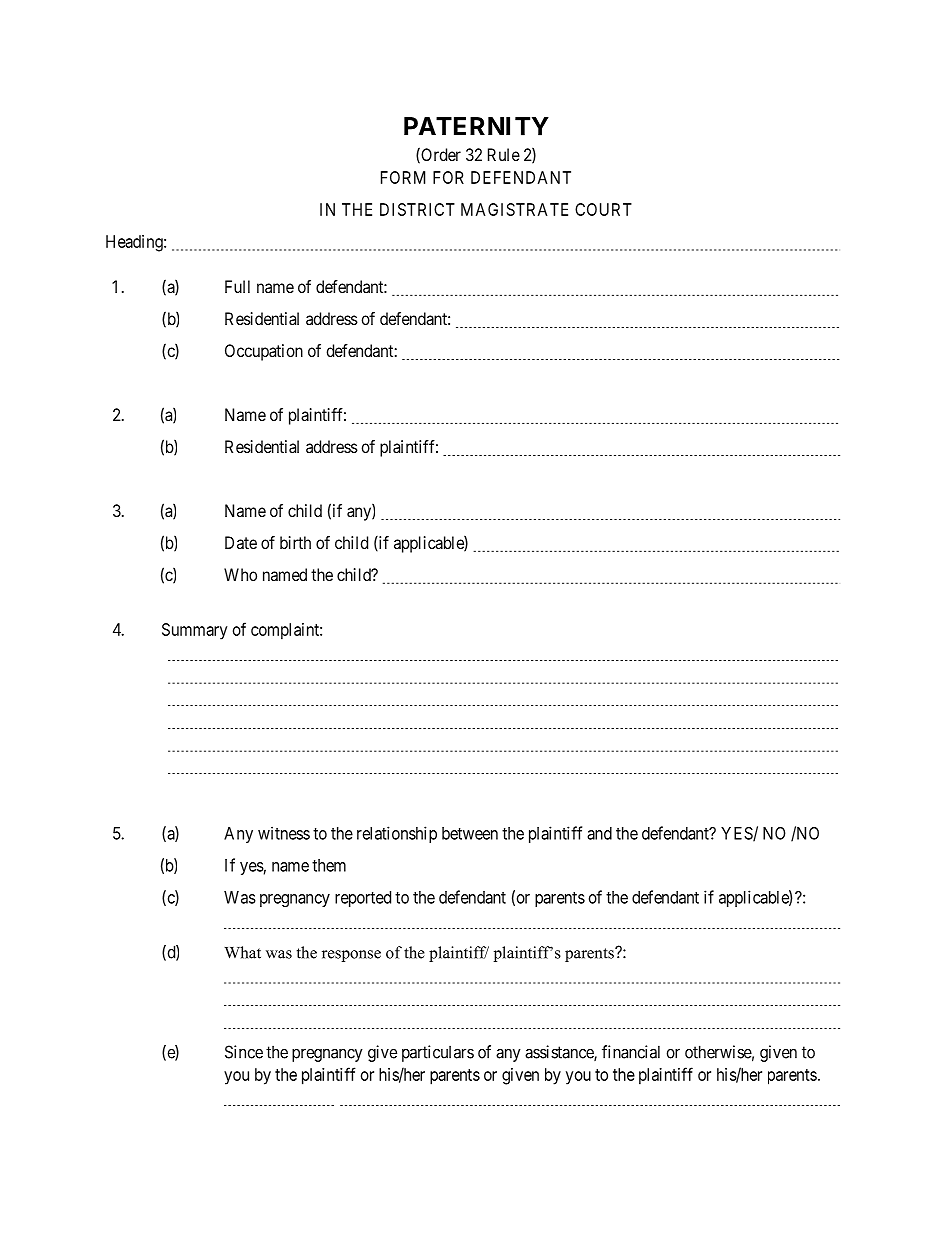  I want to click on FORM, so click(403, 177).
